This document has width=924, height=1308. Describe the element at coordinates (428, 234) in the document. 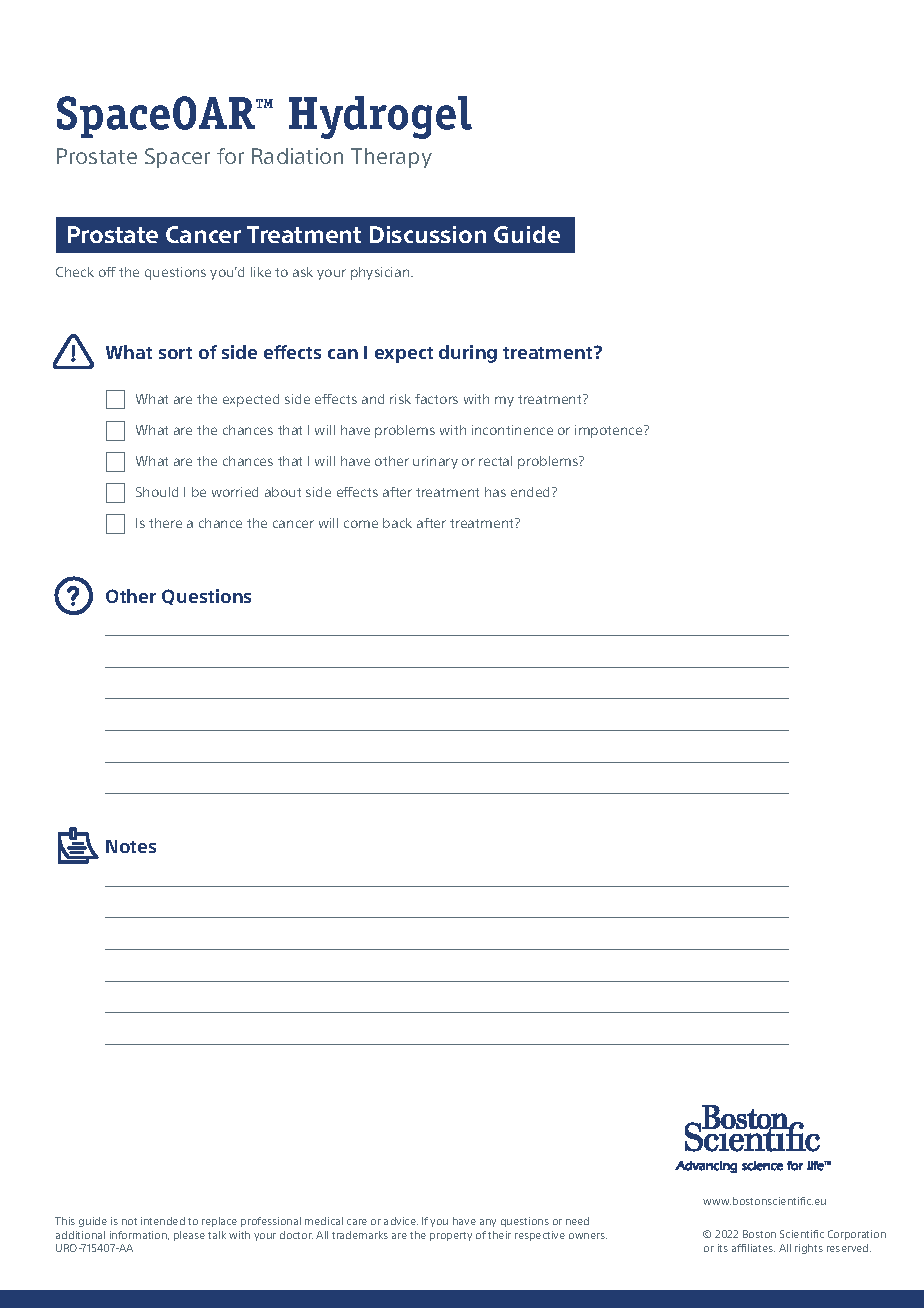

I see `Discussion` at that location.
